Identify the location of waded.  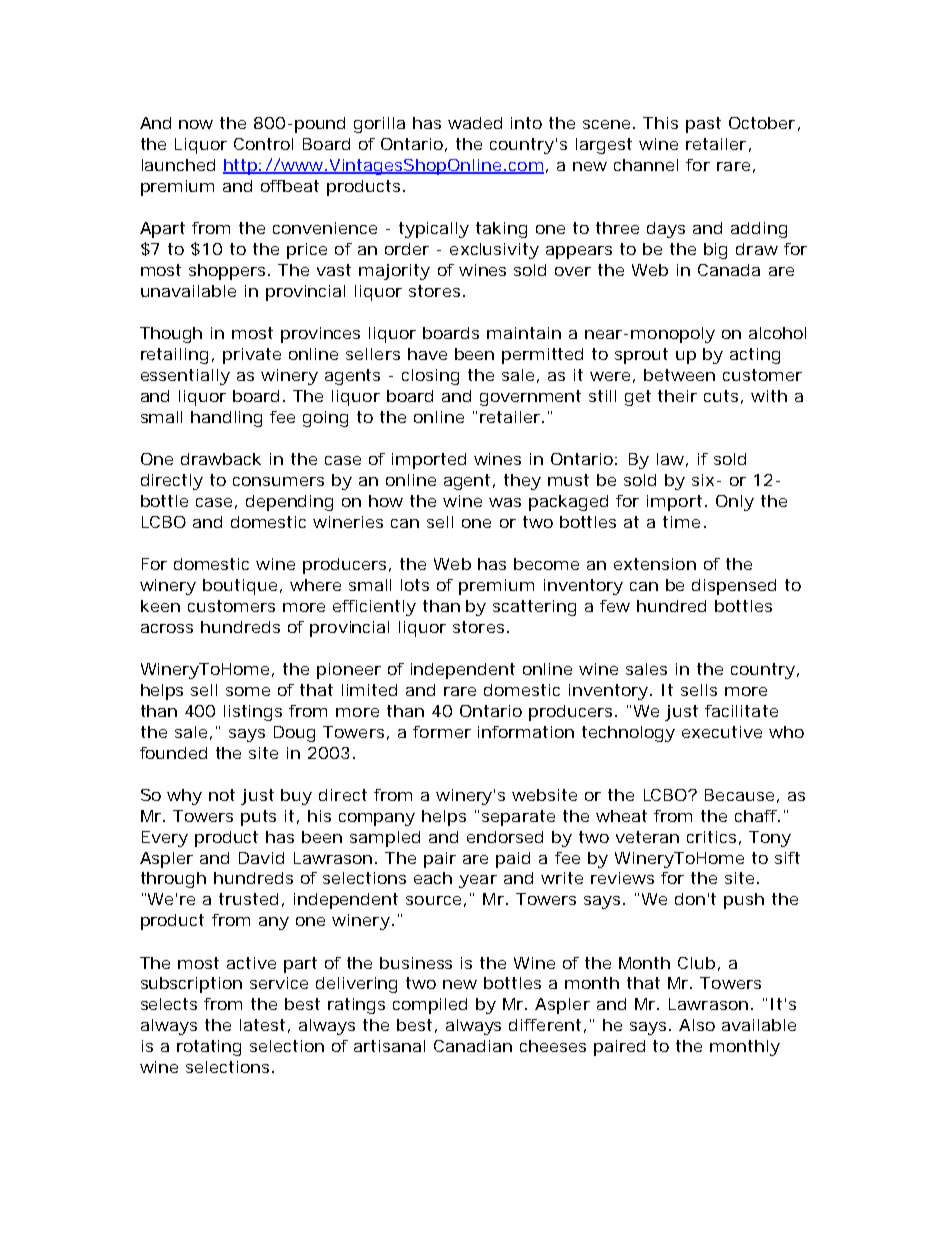
(475, 123).
